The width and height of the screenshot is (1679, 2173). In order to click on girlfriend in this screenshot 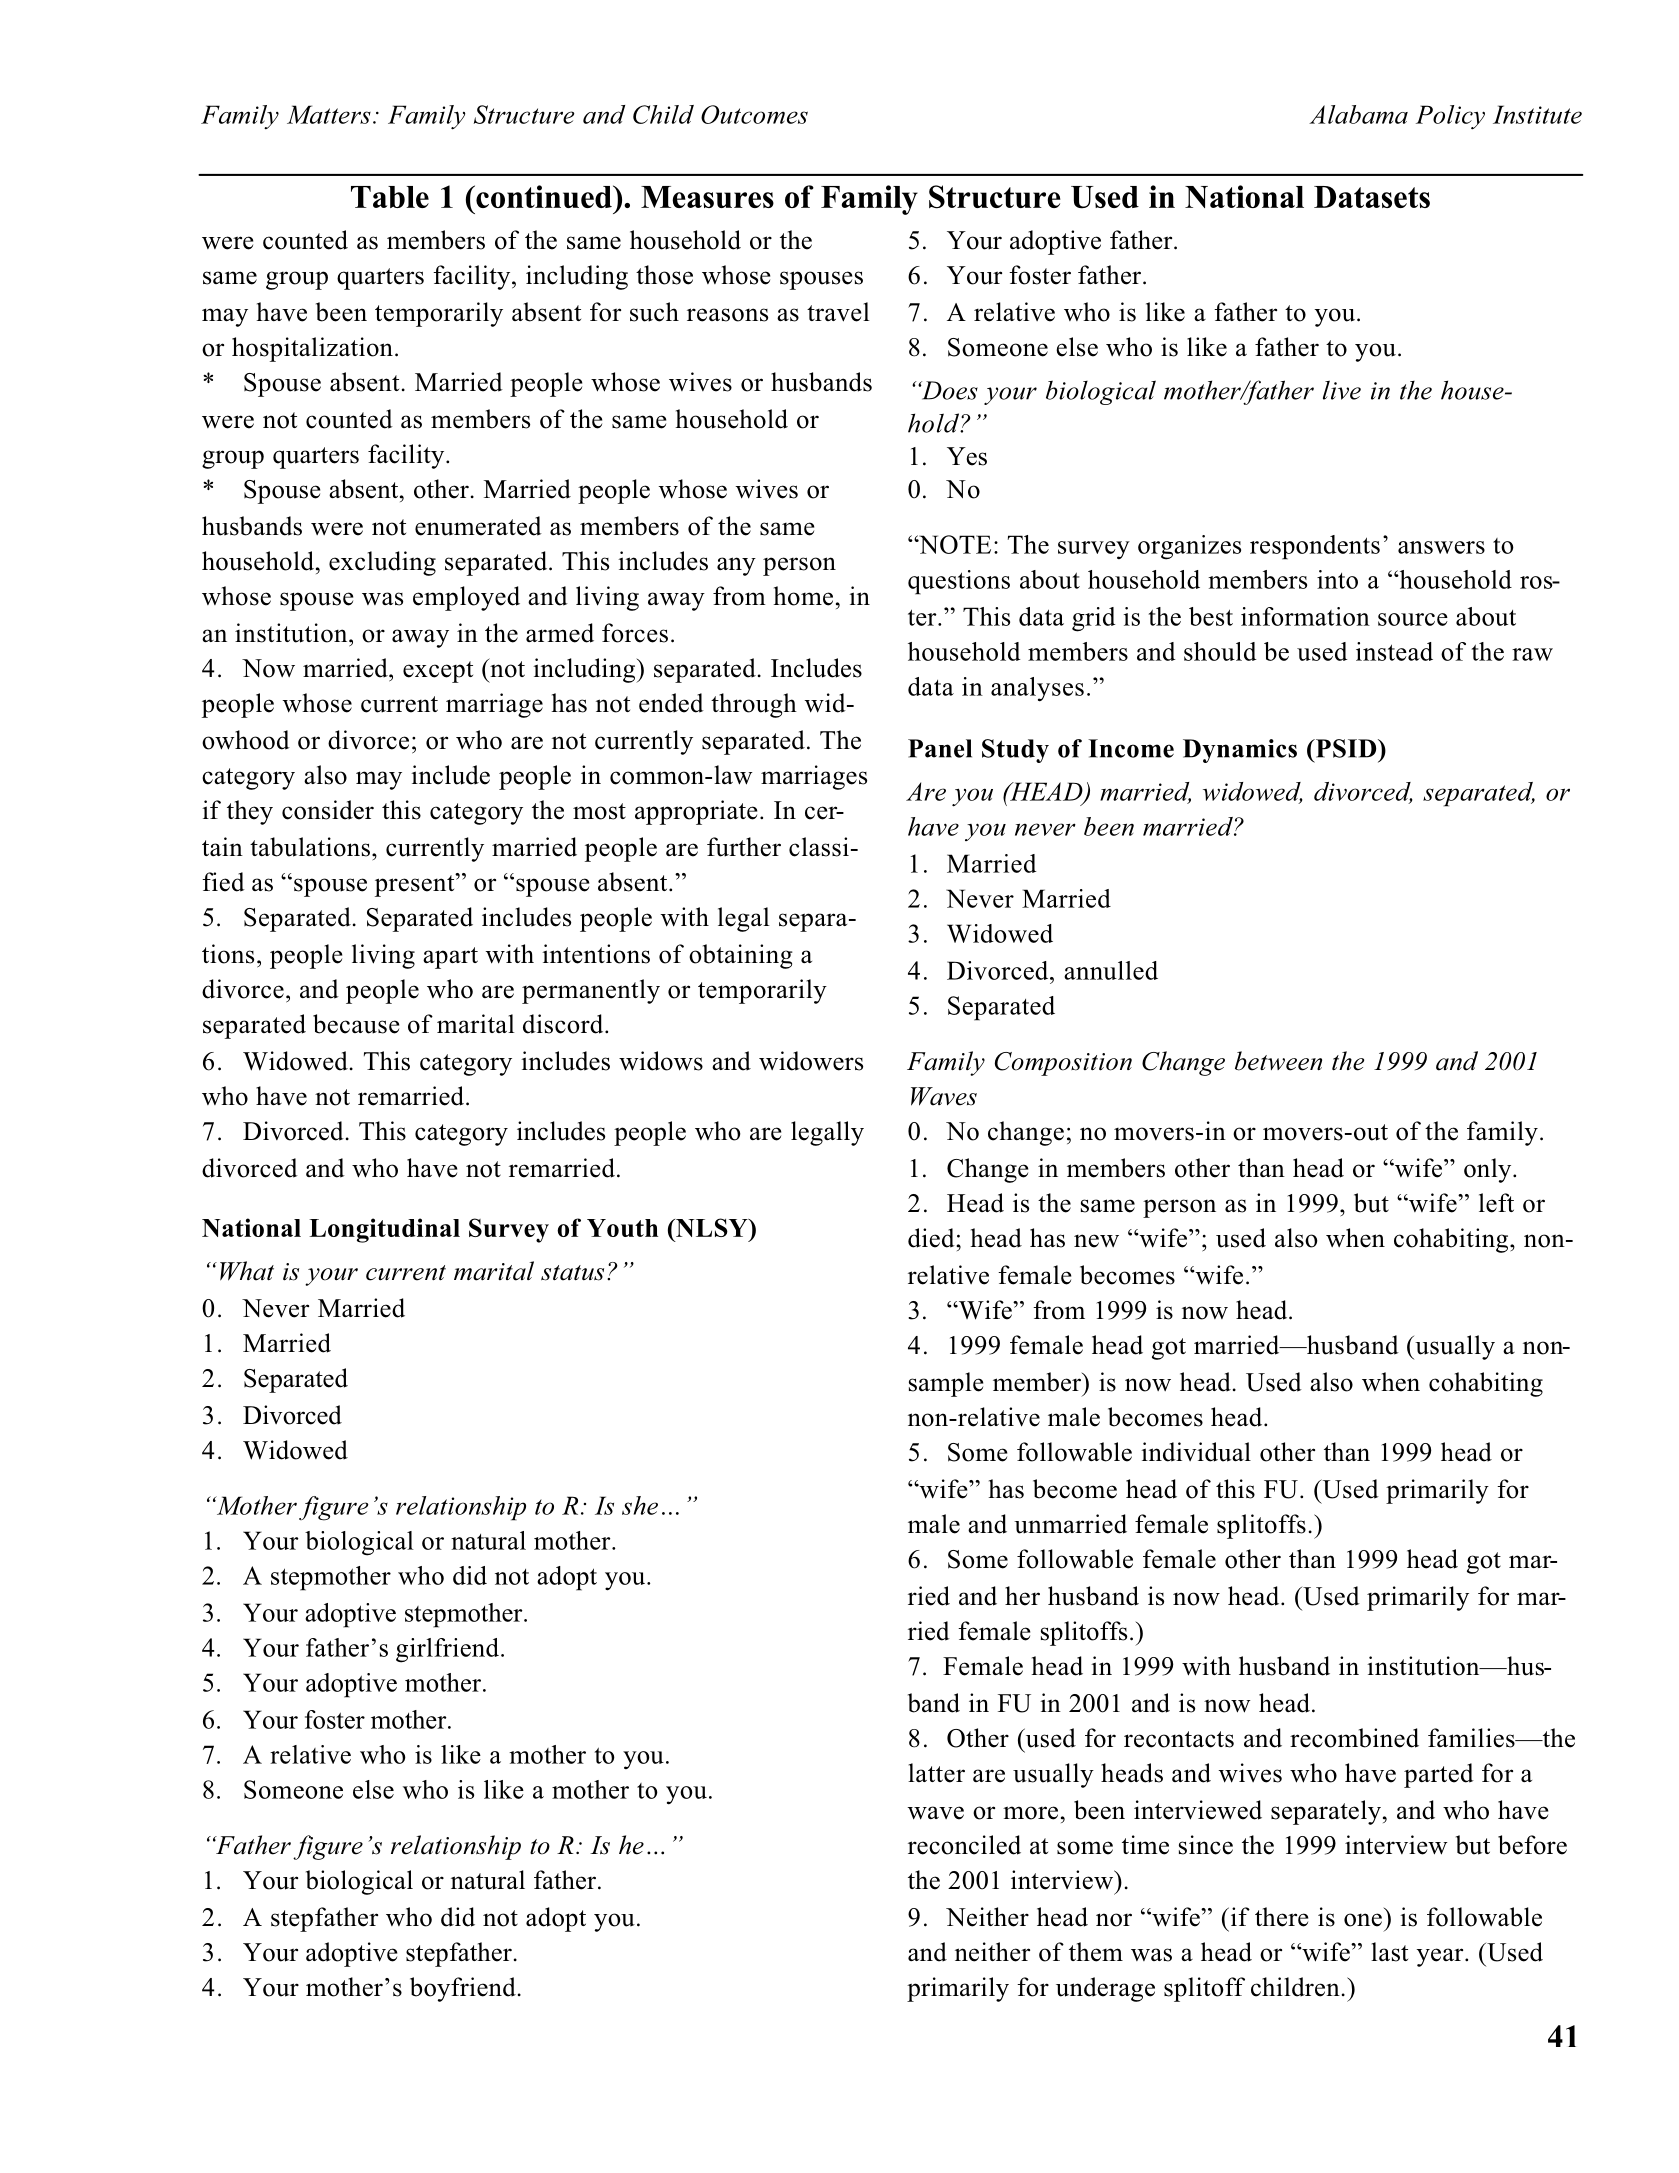, I will do `click(447, 1650)`.
